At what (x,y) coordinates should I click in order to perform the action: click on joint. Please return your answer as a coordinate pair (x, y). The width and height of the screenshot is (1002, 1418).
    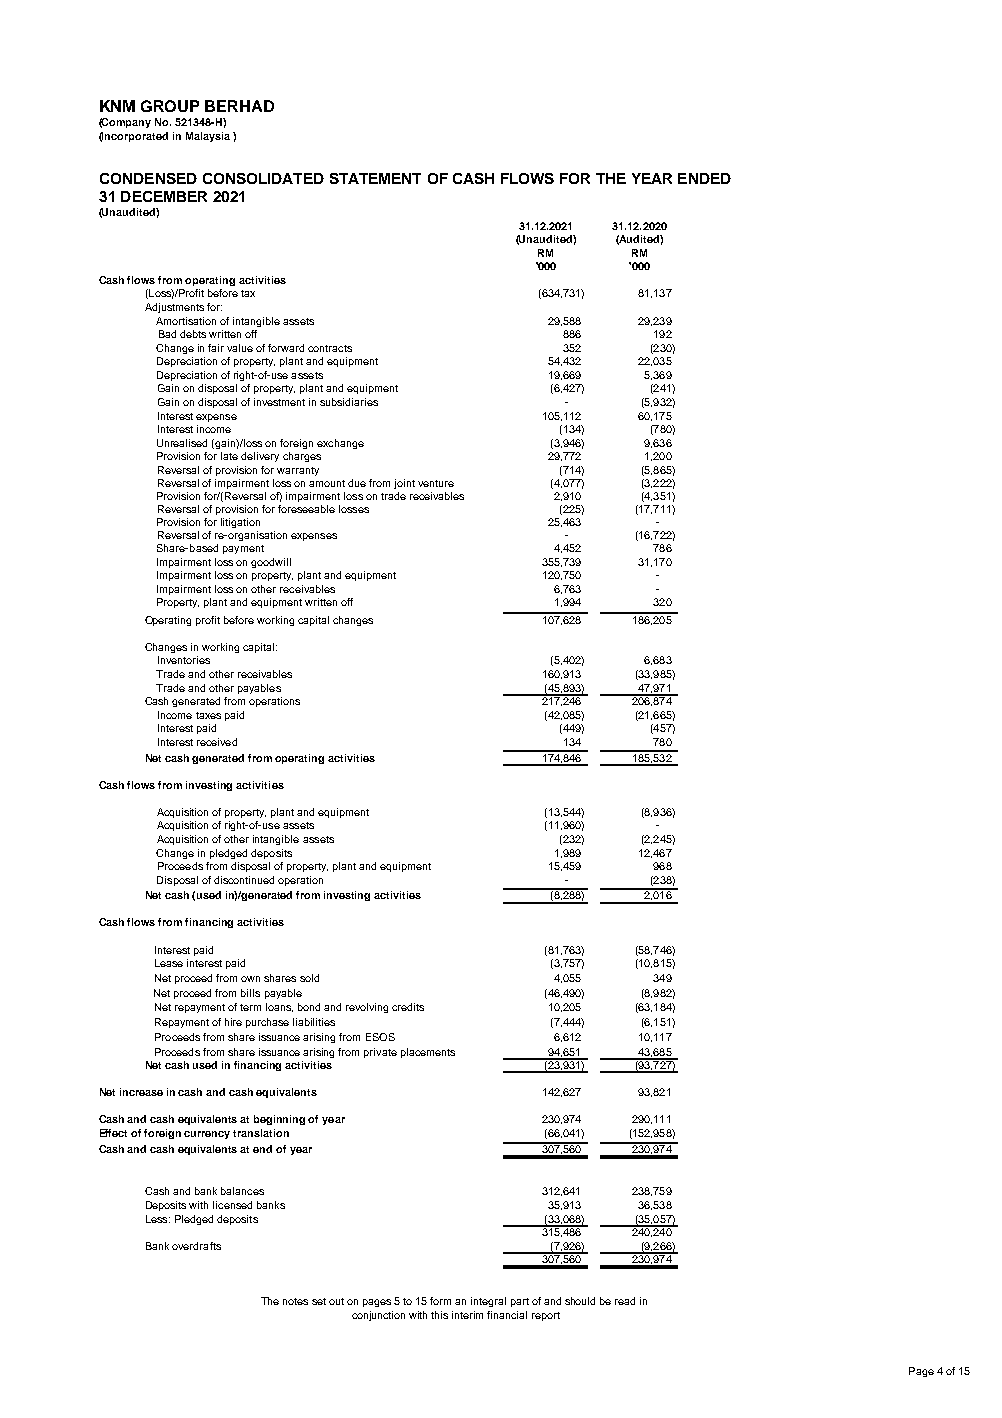
    Looking at the image, I should click on (404, 484).
